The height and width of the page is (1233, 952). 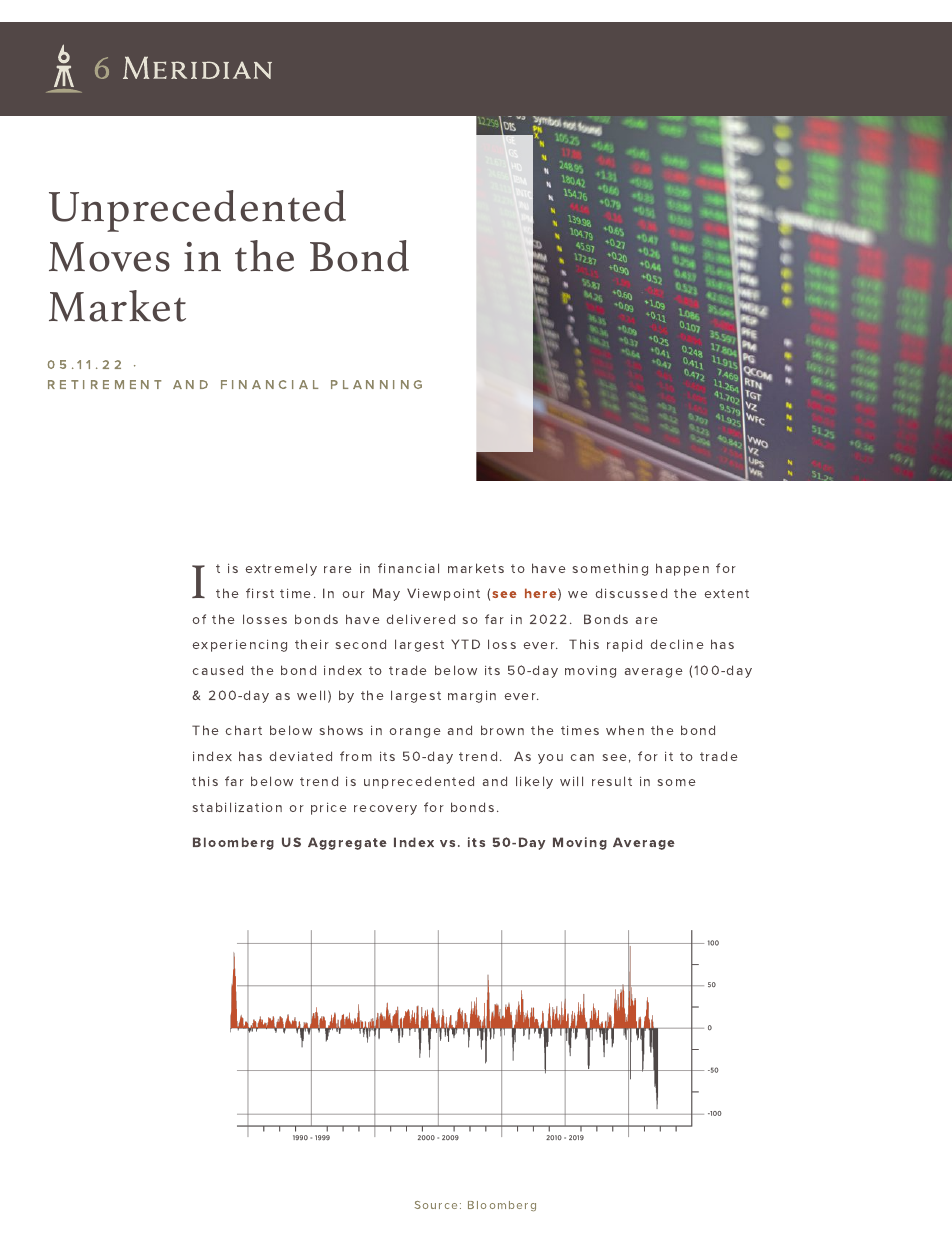 What do you see at coordinates (281, 569) in the page?
I see `extremely` at bounding box center [281, 569].
